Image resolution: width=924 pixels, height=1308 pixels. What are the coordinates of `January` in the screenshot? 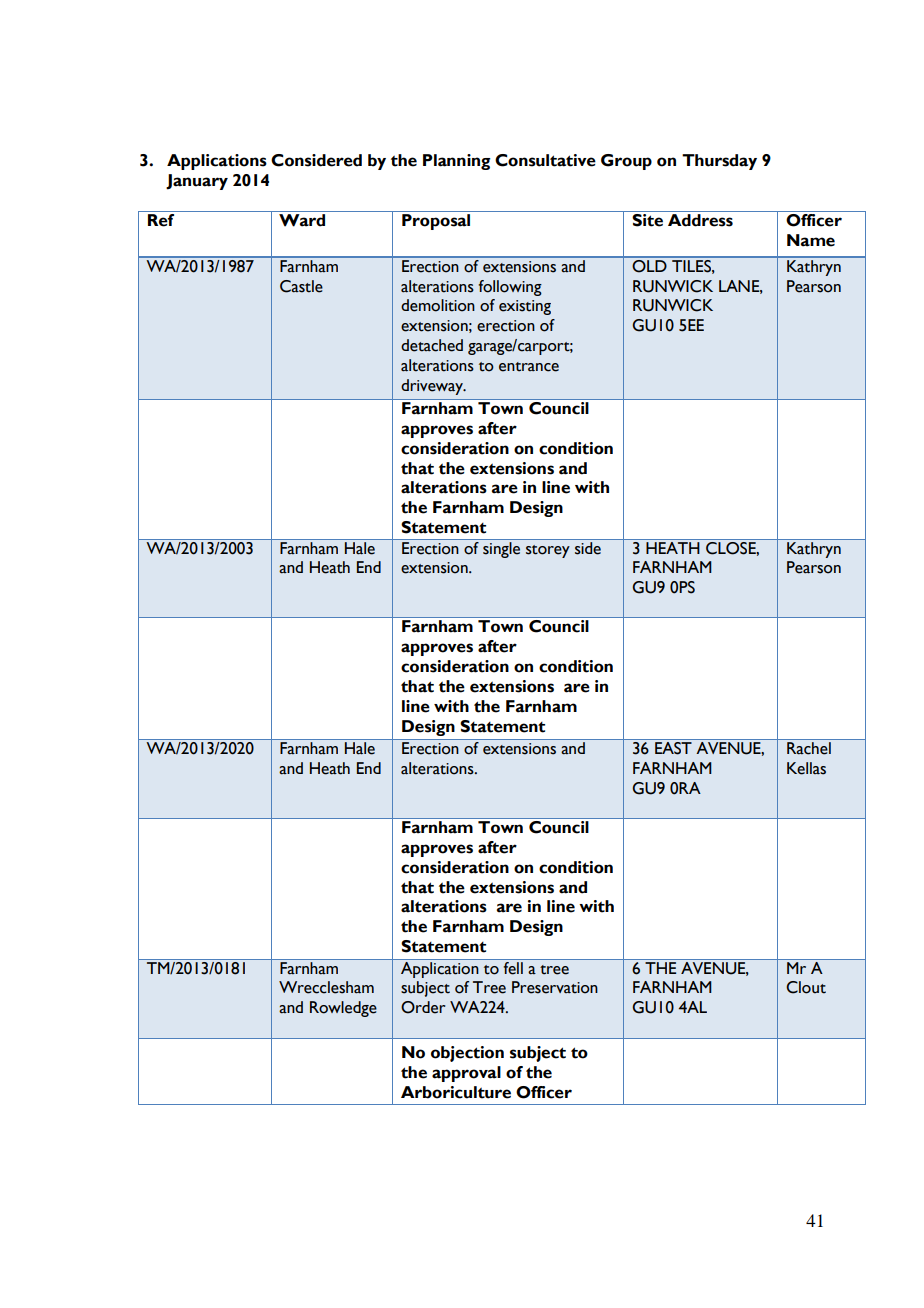 It's located at (197, 182).
